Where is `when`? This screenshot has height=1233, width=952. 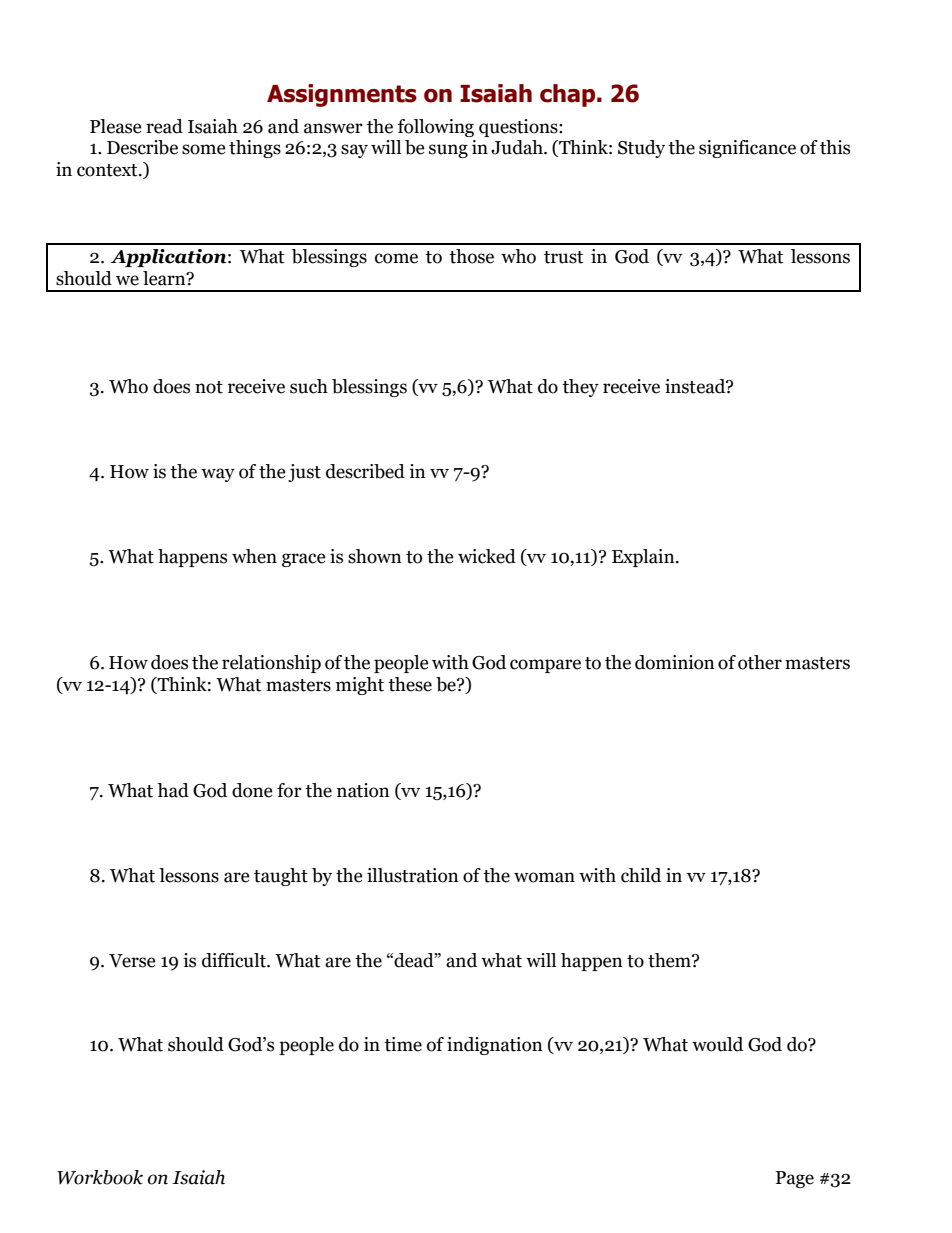
when is located at coordinates (254, 556).
